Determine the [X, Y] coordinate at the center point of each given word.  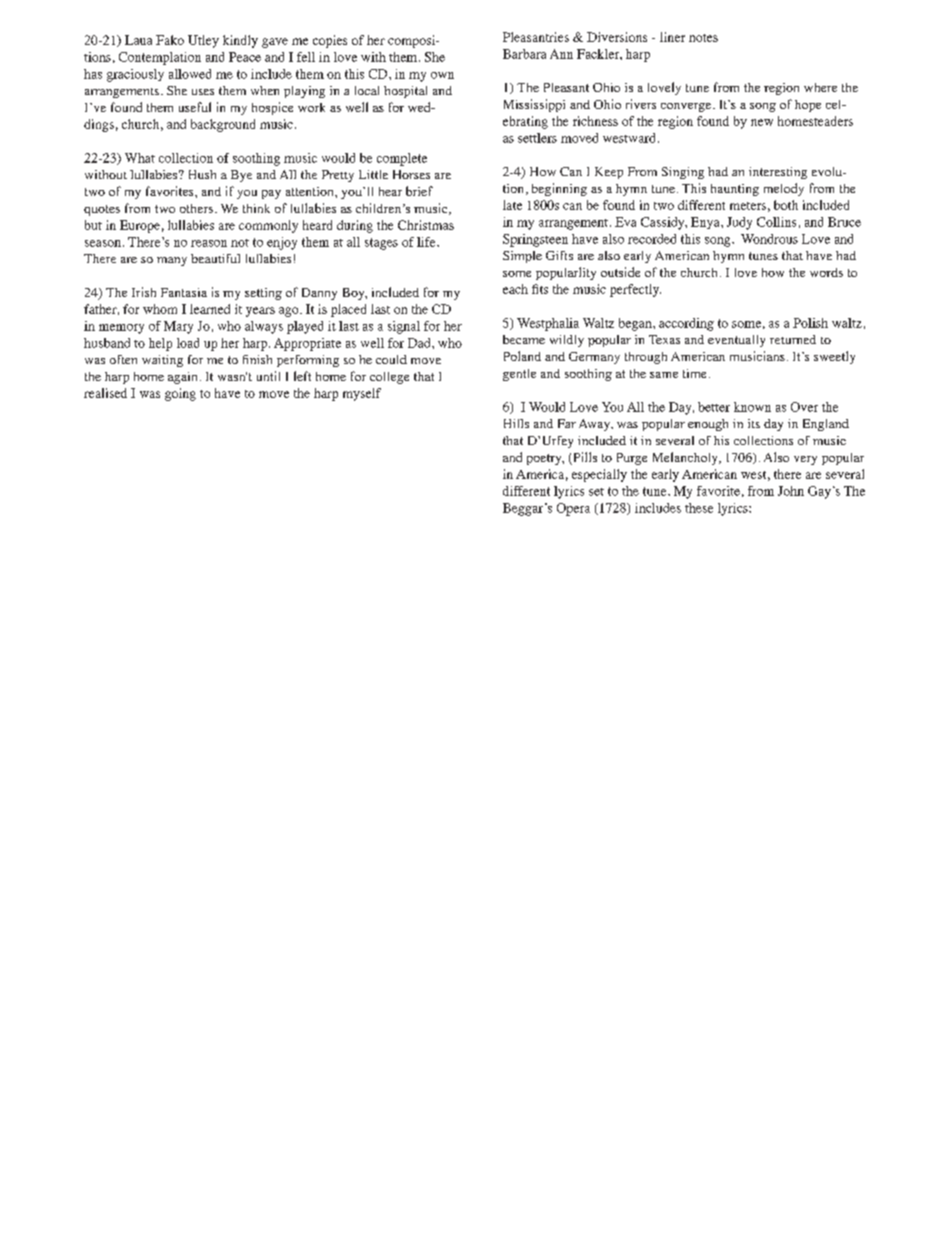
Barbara [524, 54]
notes [703, 38]
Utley [203, 41]
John [791, 491]
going [180, 394]
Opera [573, 509]
